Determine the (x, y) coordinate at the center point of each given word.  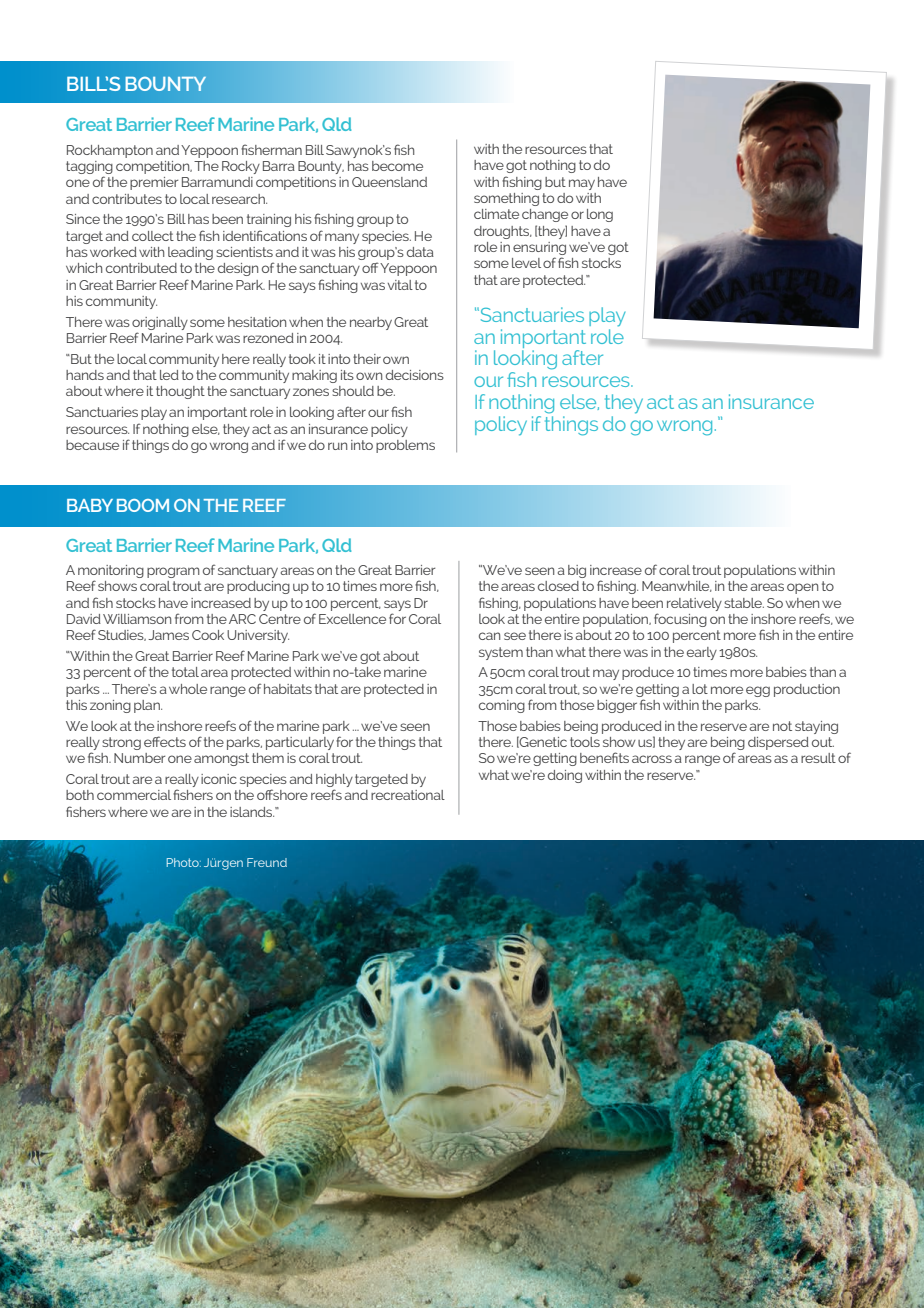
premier (154, 183)
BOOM (143, 505)
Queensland (389, 182)
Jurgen (223, 864)
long (600, 215)
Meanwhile (677, 586)
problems (405, 446)
